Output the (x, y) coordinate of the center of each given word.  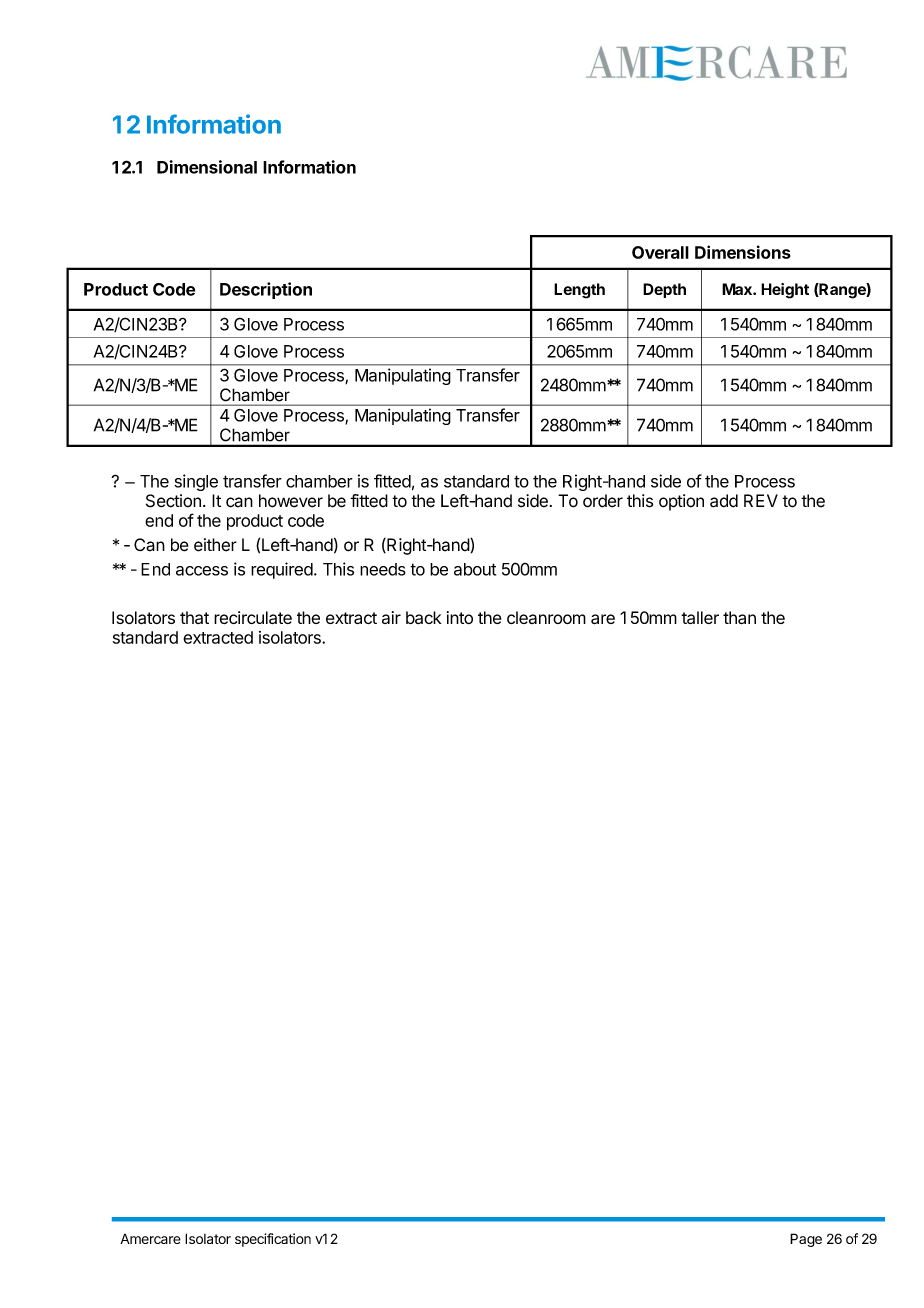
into (460, 617)
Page (806, 1240)
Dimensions (743, 252)
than (739, 618)
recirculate (253, 617)
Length (579, 291)
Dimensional (207, 167)
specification (273, 1240)
